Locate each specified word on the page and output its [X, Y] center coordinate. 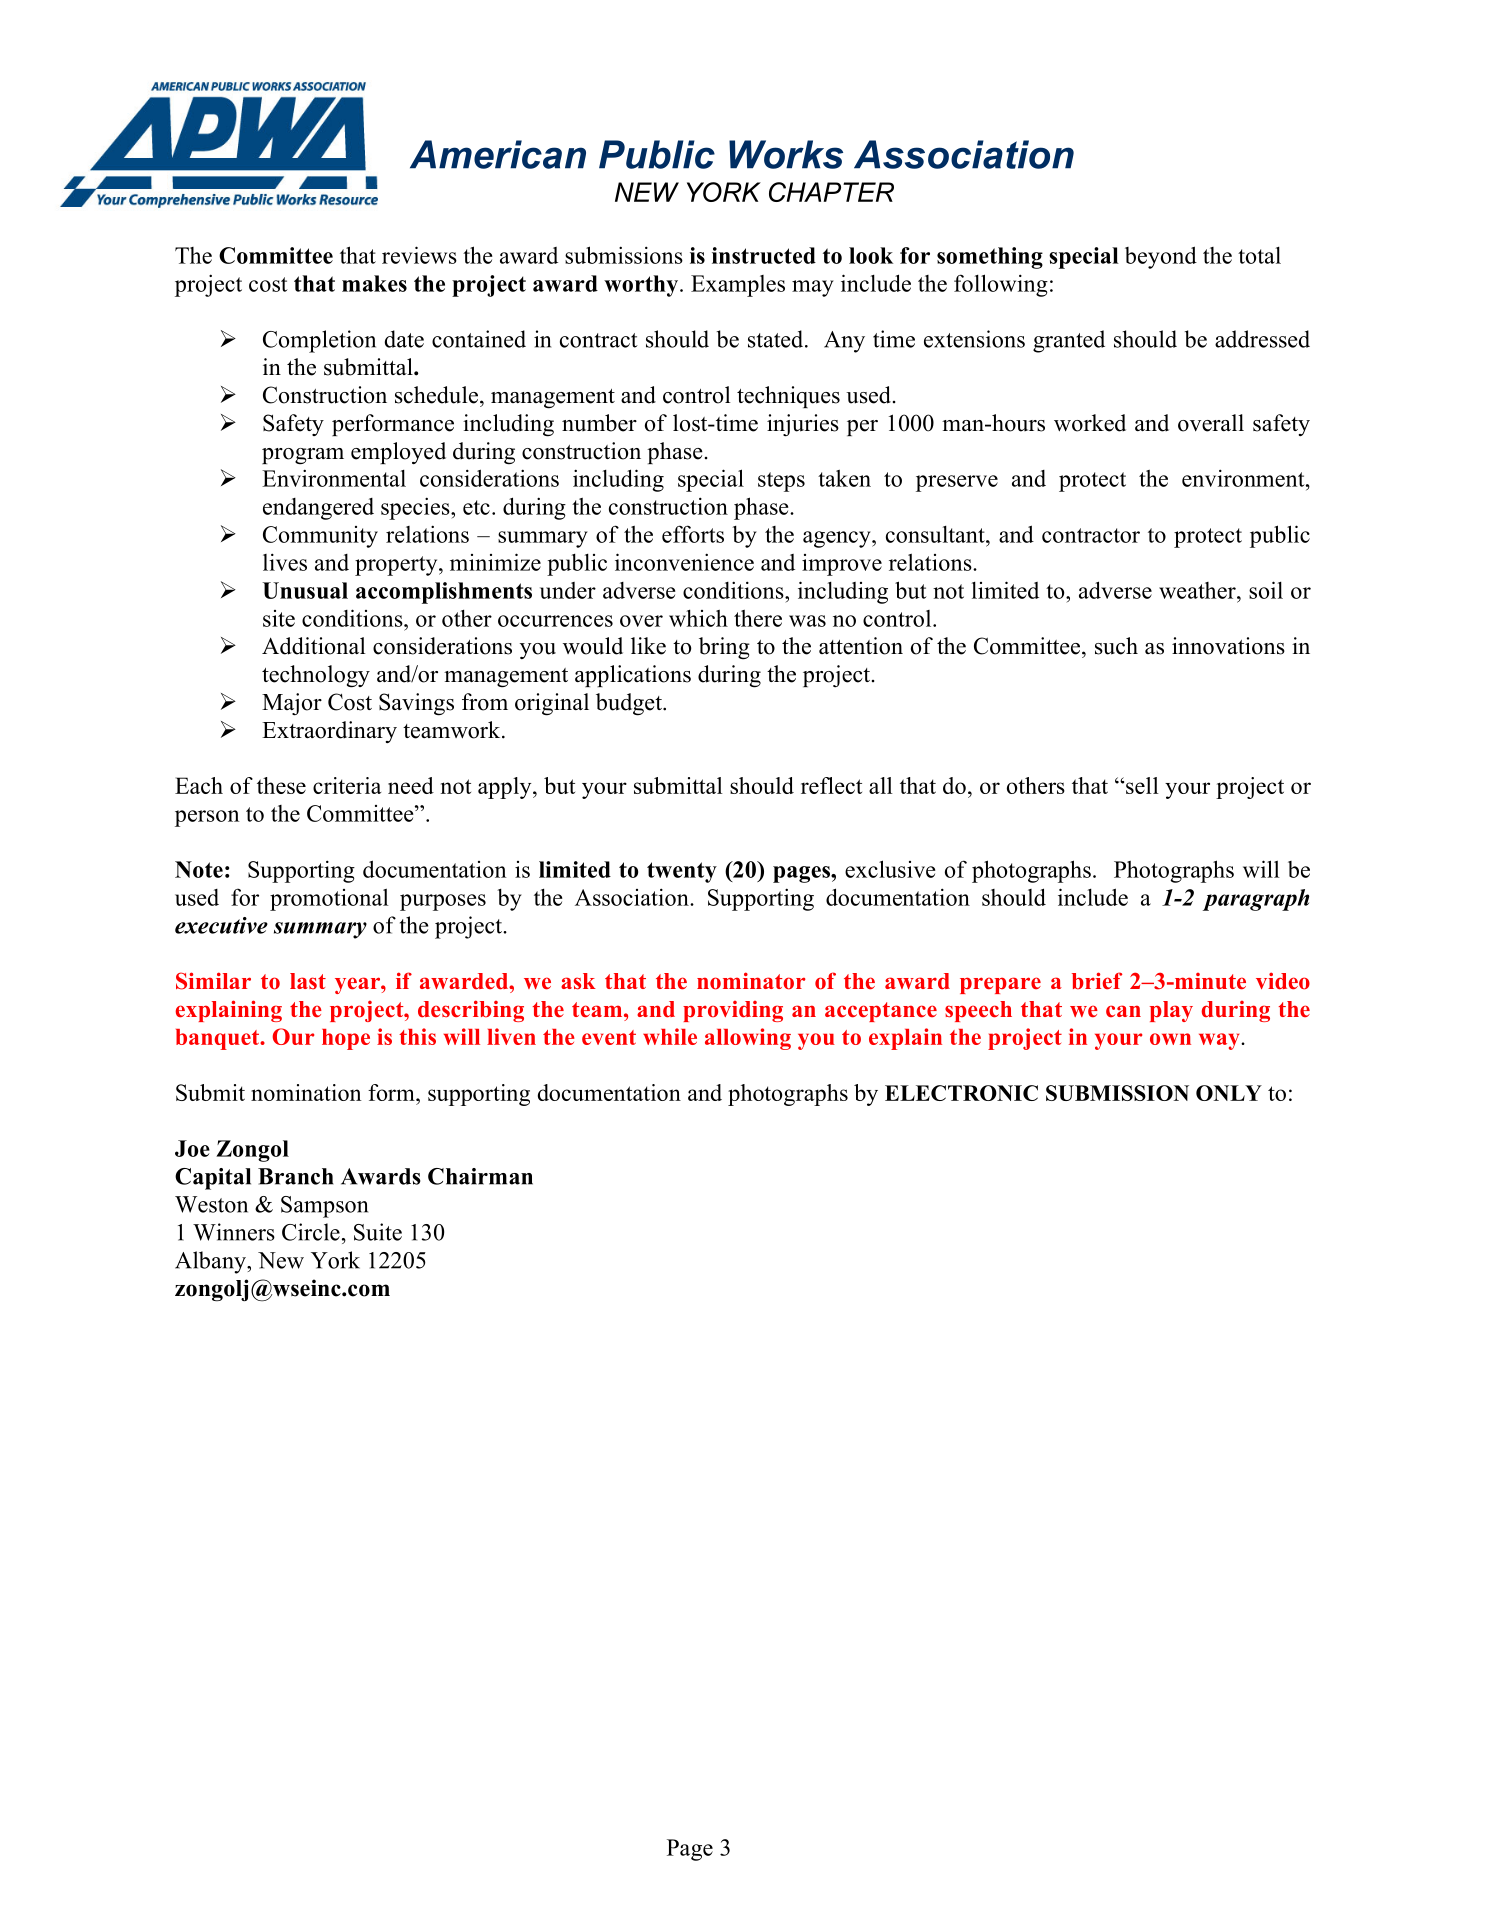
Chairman [480, 1176]
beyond [1161, 257]
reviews [419, 255]
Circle [311, 1232]
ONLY [1229, 1093]
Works [786, 154]
